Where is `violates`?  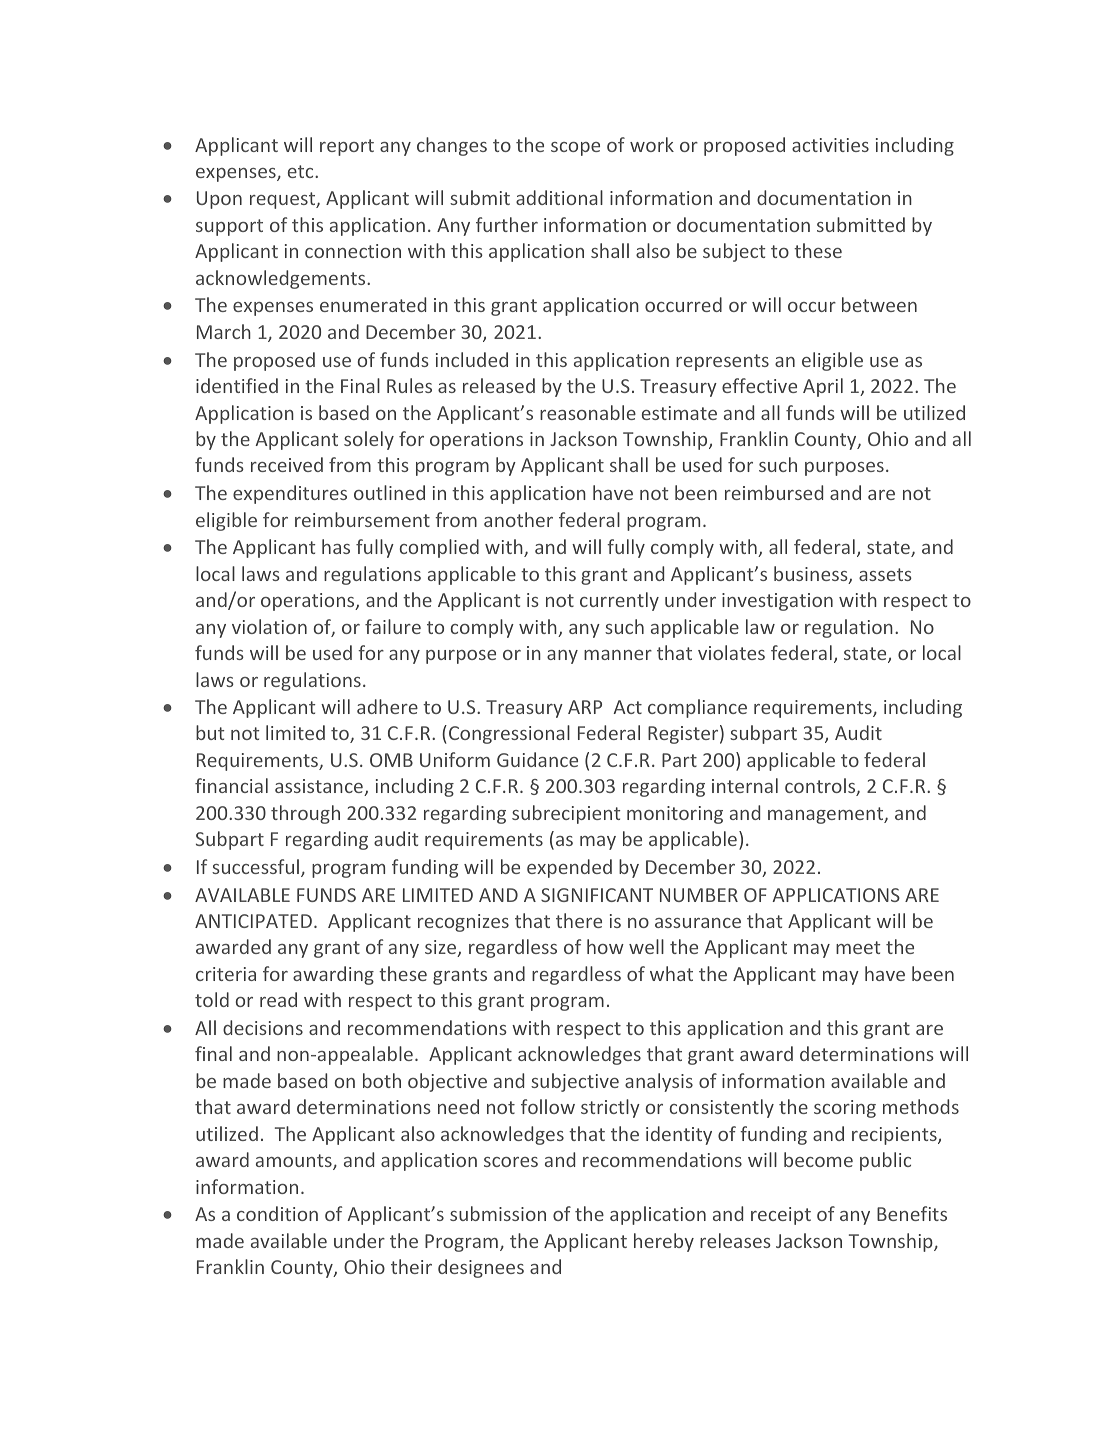 violates is located at coordinates (731, 652).
